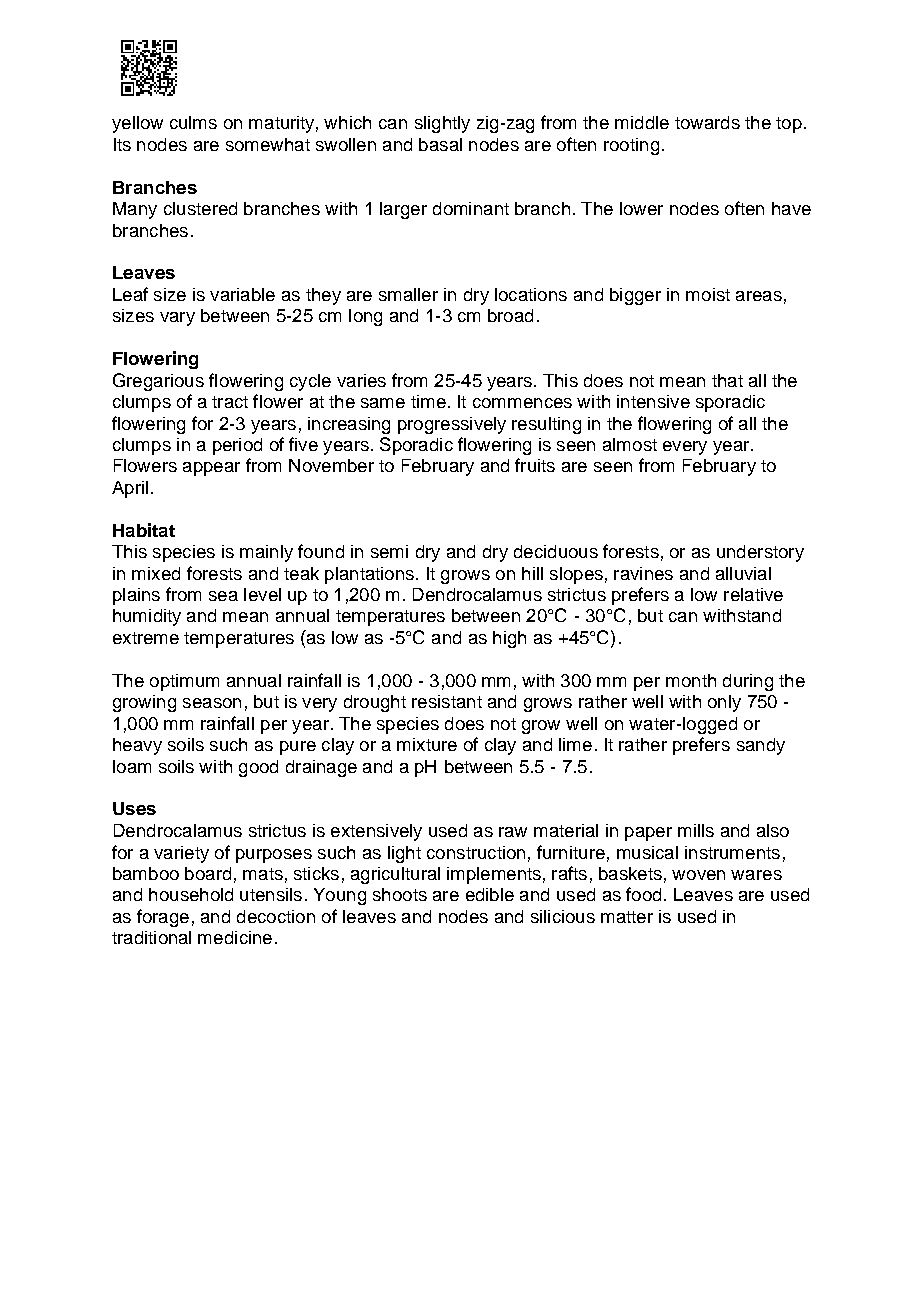 The width and height of the screenshot is (924, 1308). I want to click on edible, so click(490, 894).
